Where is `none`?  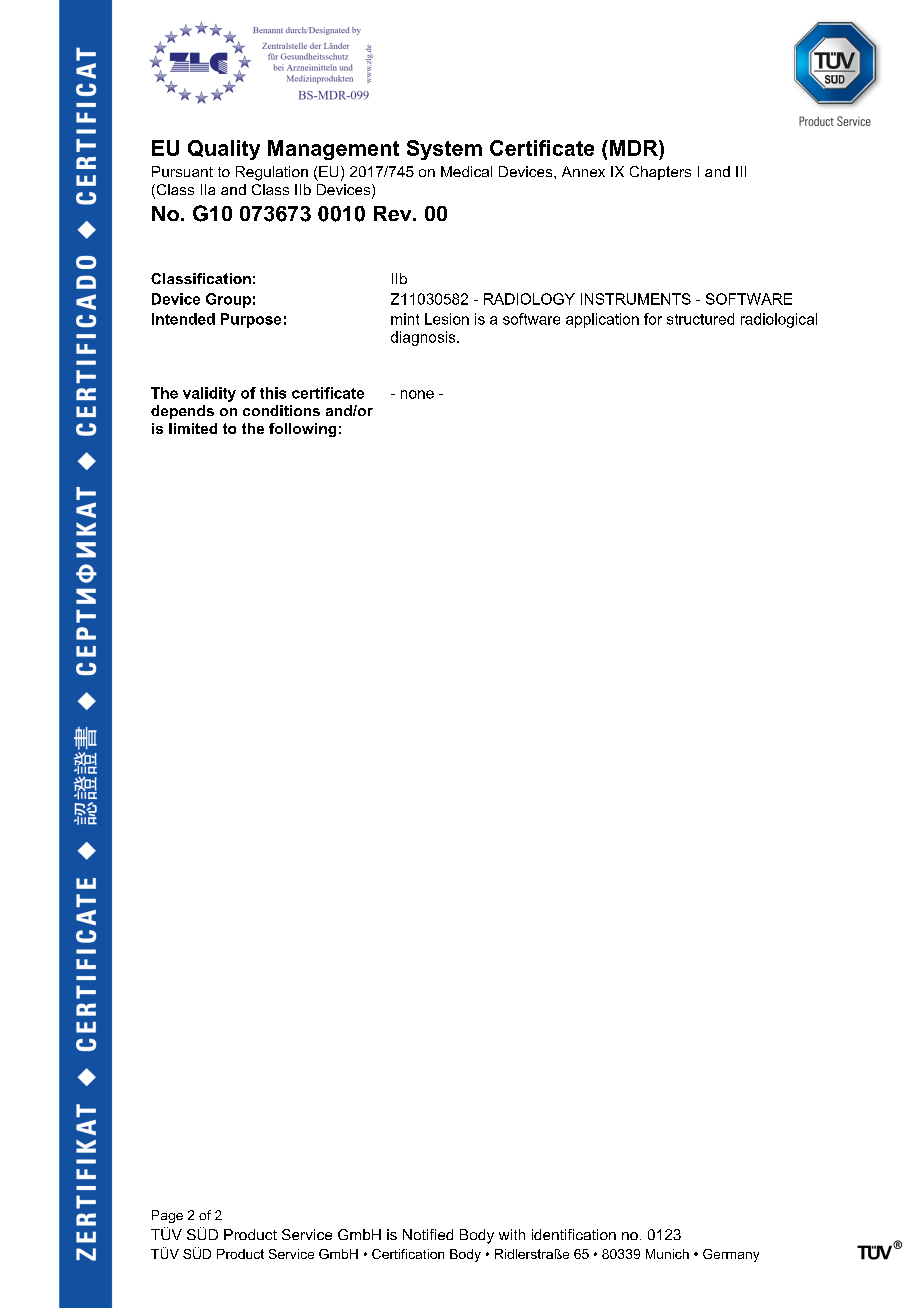
none is located at coordinates (417, 394).
